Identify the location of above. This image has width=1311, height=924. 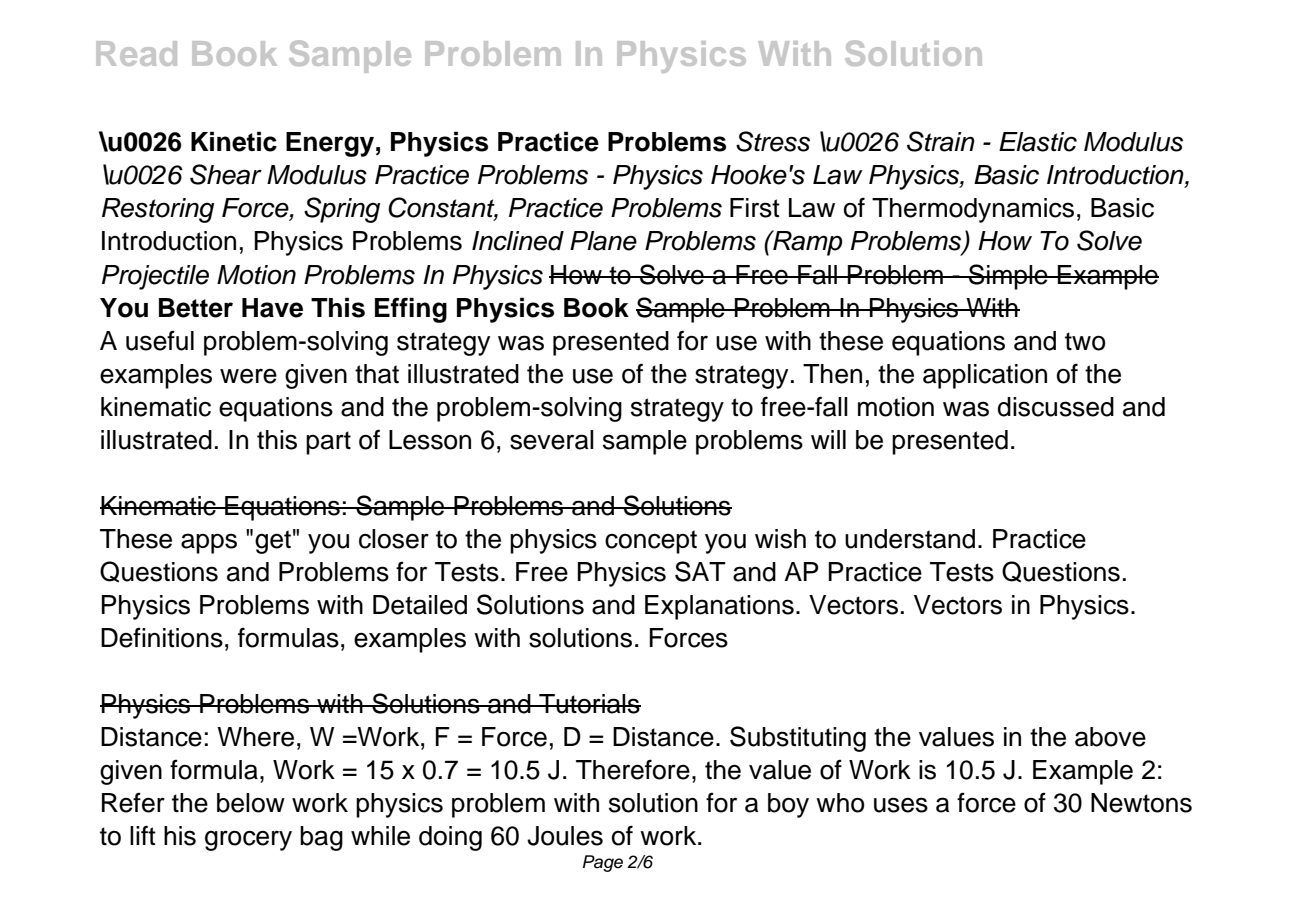
(1110, 737).
